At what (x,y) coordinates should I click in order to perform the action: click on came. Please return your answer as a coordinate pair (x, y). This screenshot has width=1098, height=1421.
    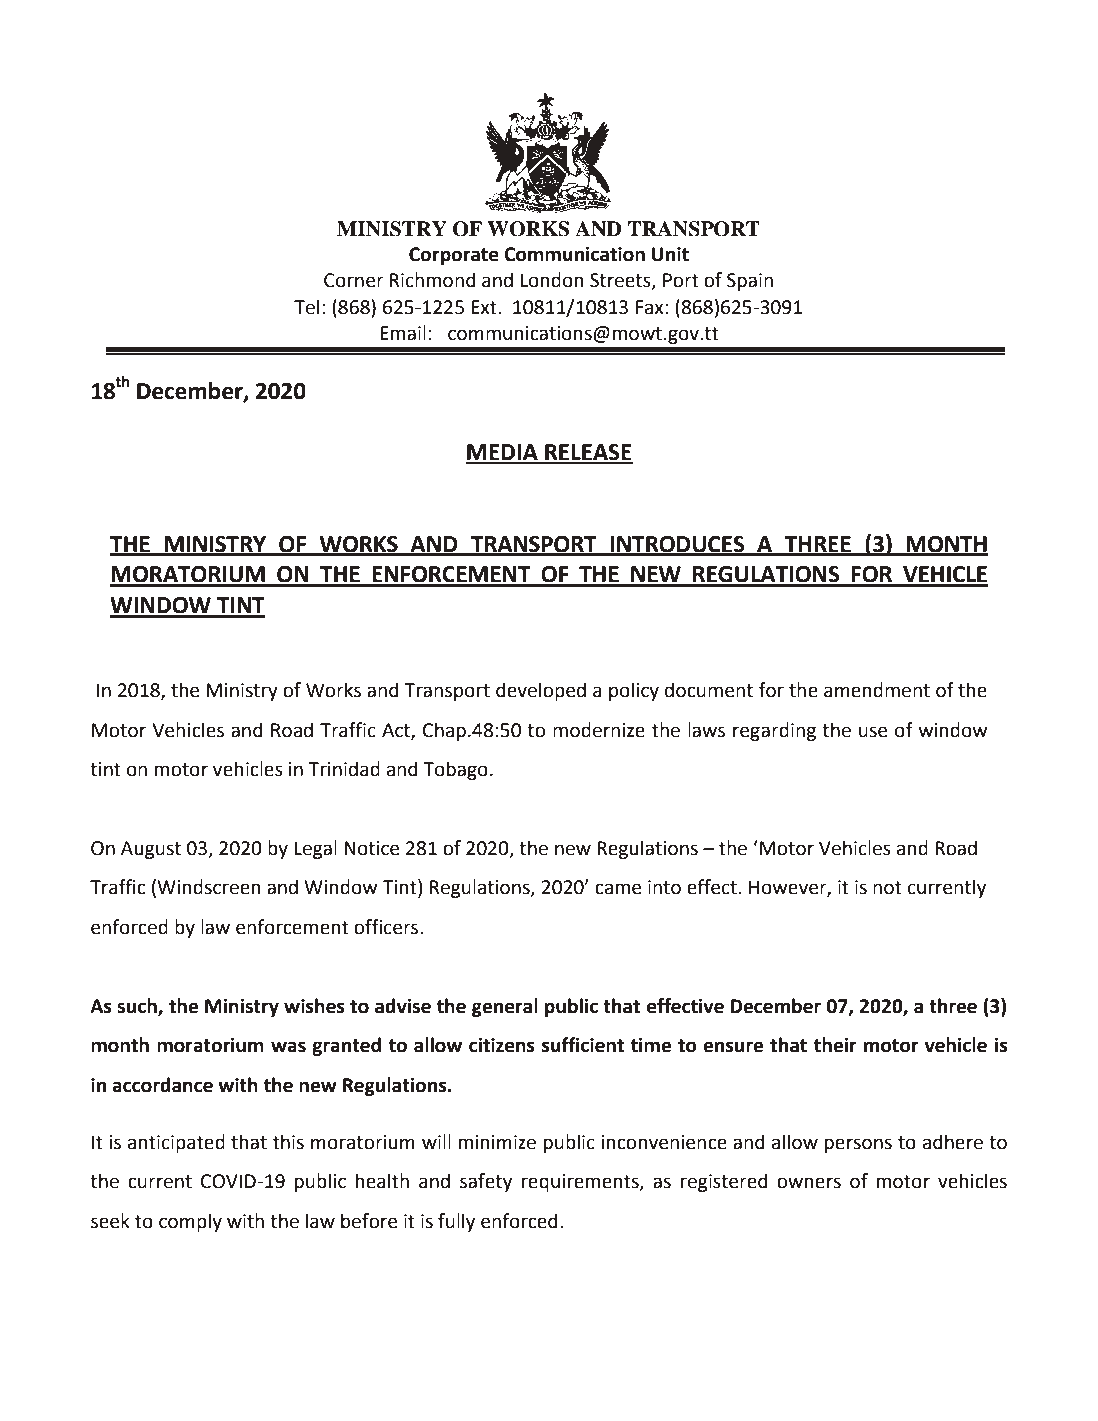
    Looking at the image, I should click on (618, 889).
